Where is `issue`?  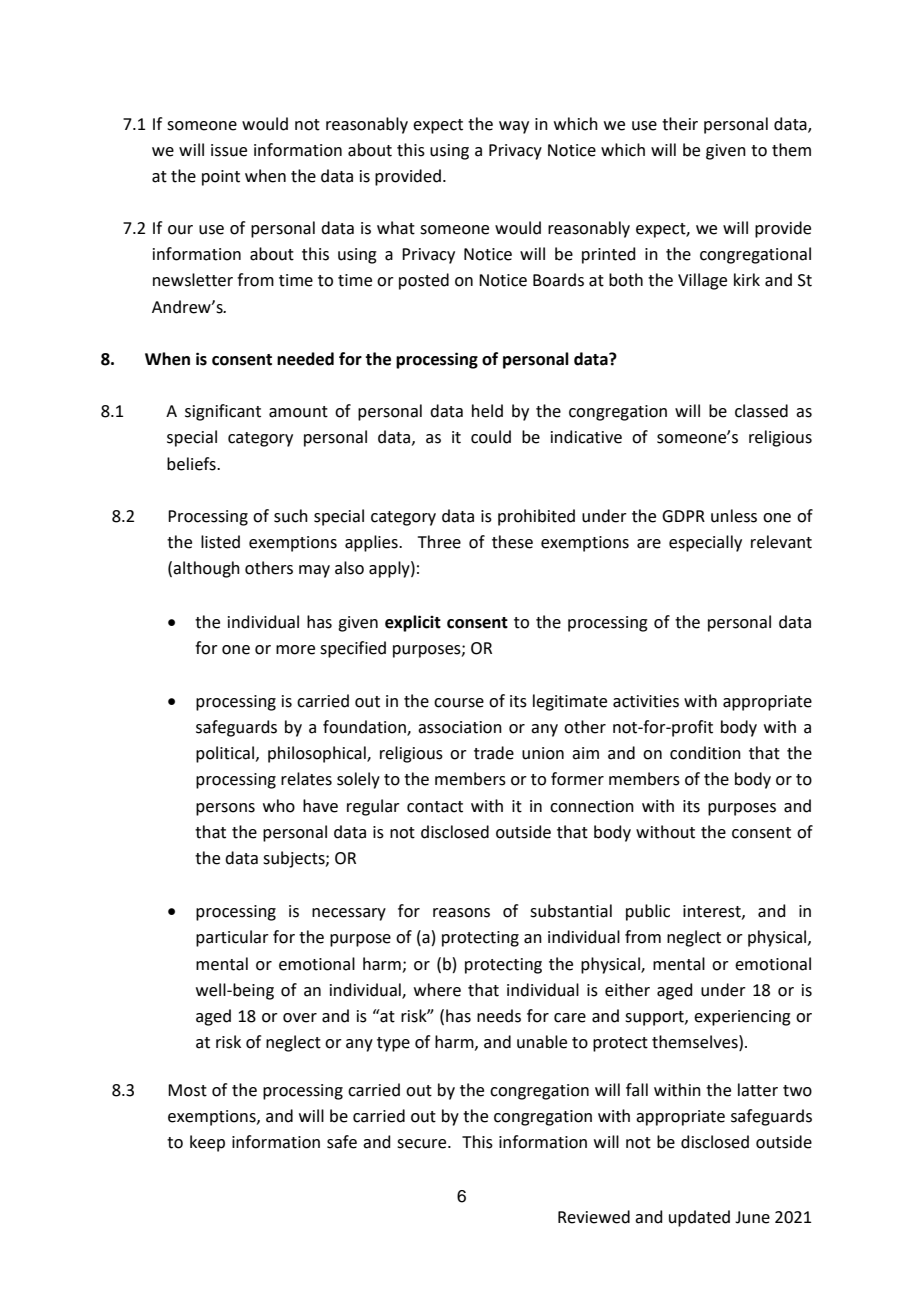
issue is located at coordinates (229, 150).
